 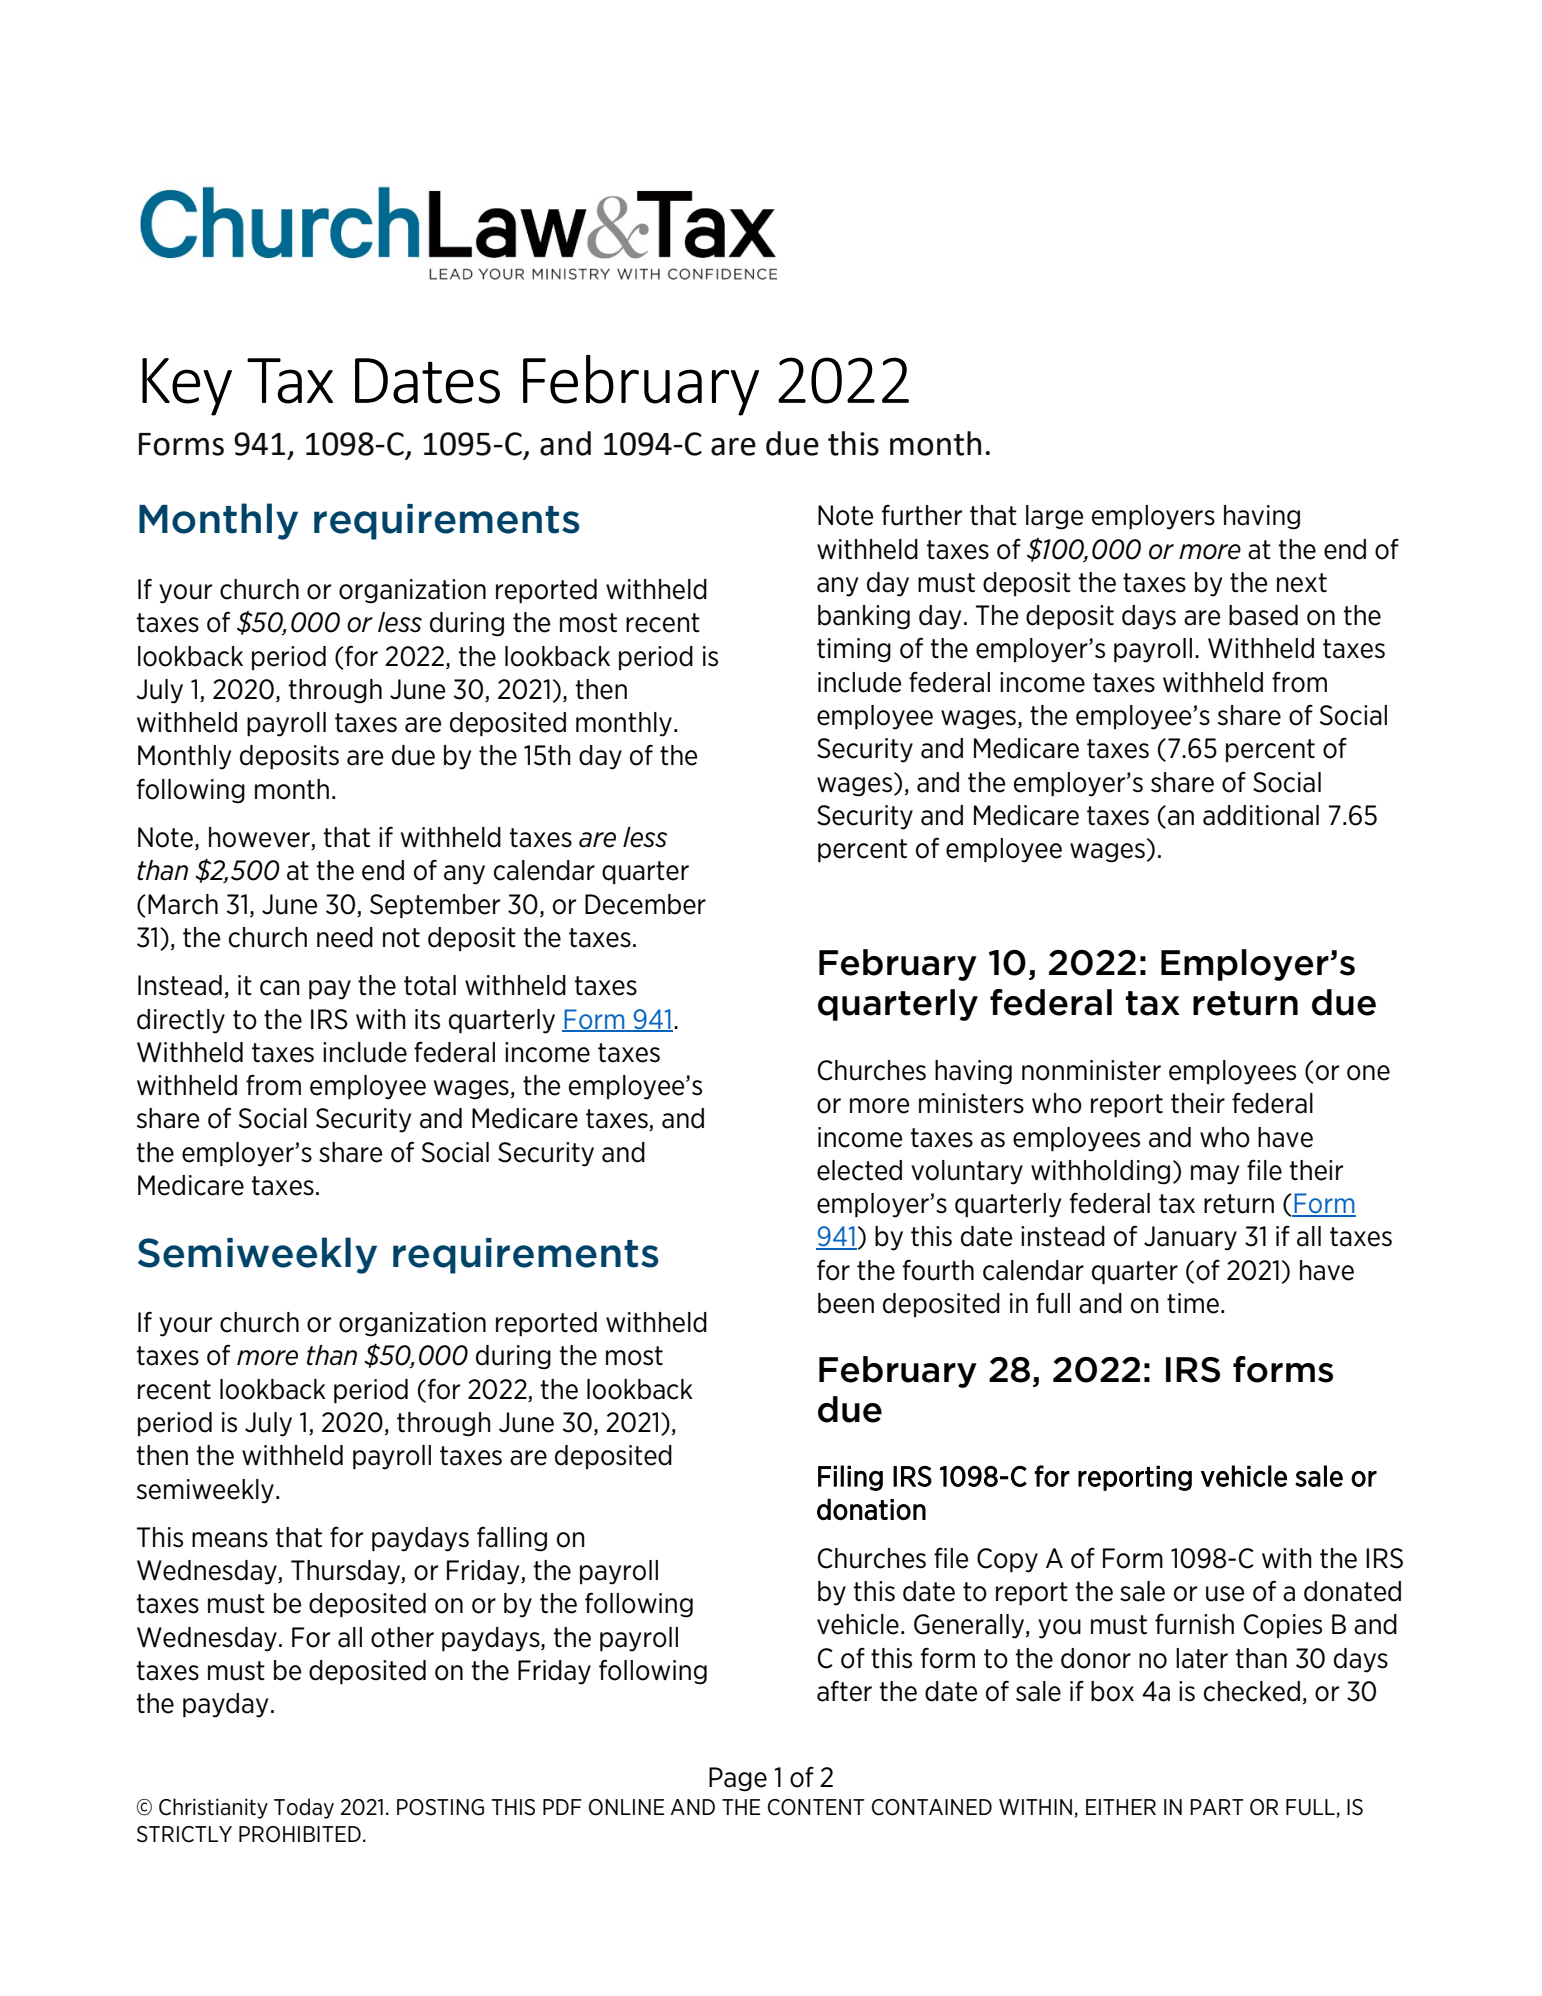 What do you see at coordinates (738, 1779) in the screenshot?
I see `Page` at bounding box center [738, 1779].
